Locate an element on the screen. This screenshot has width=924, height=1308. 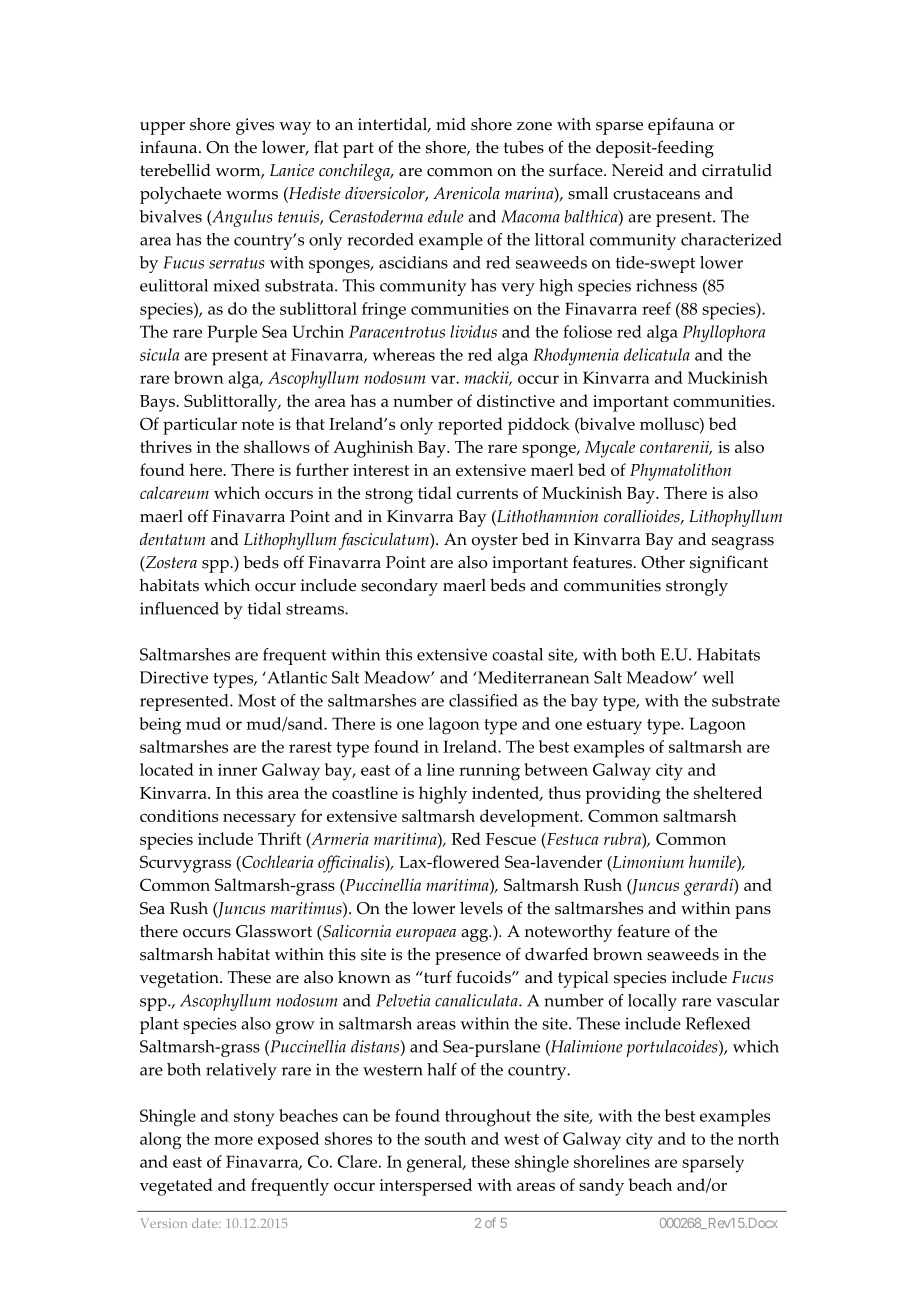
date is located at coordinates (206, 1223).
